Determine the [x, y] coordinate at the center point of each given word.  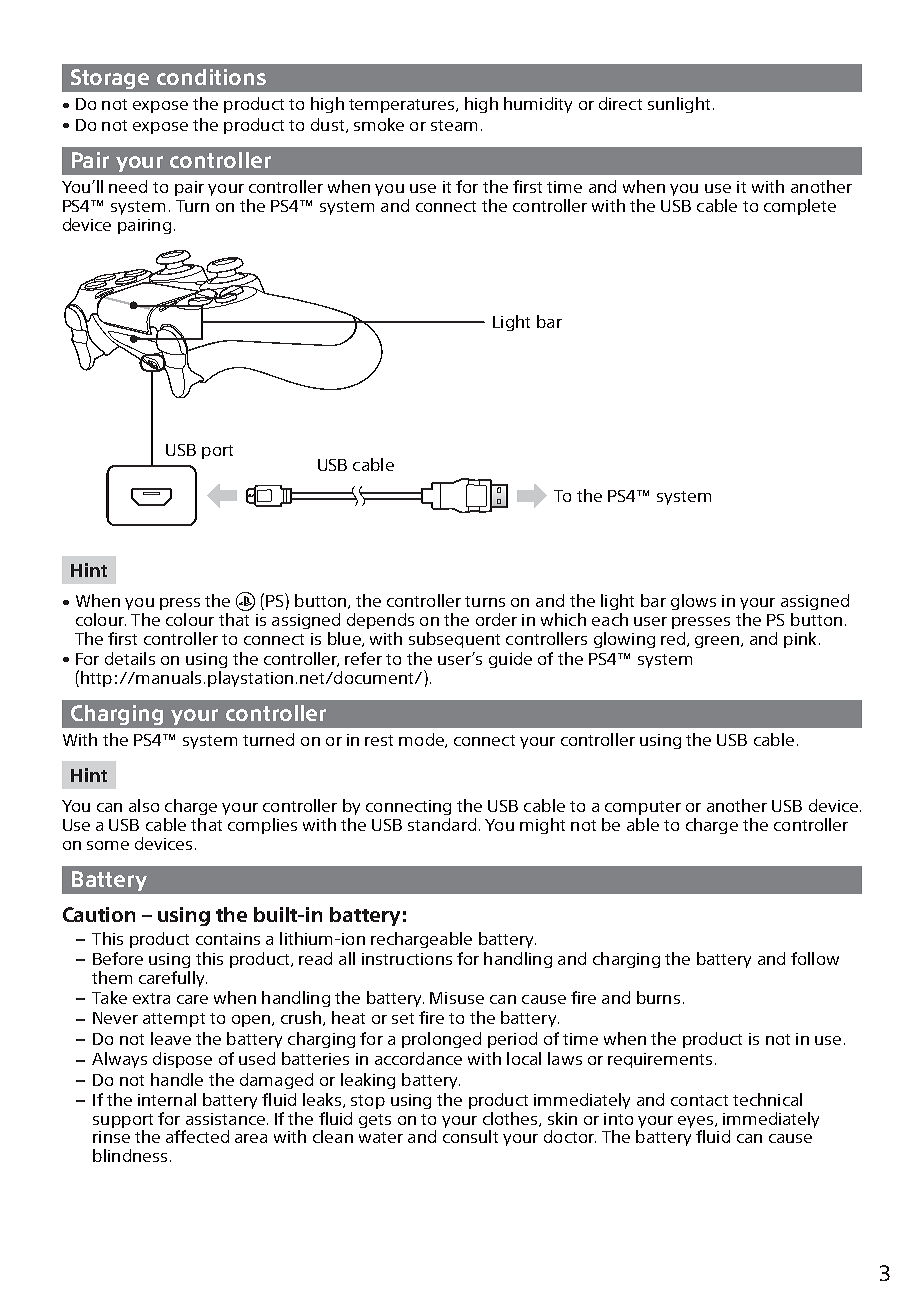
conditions [211, 77]
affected [197, 1136]
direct [620, 103]
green [718, 642]
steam [454, 125]
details [130, 658]
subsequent [454, 640]
